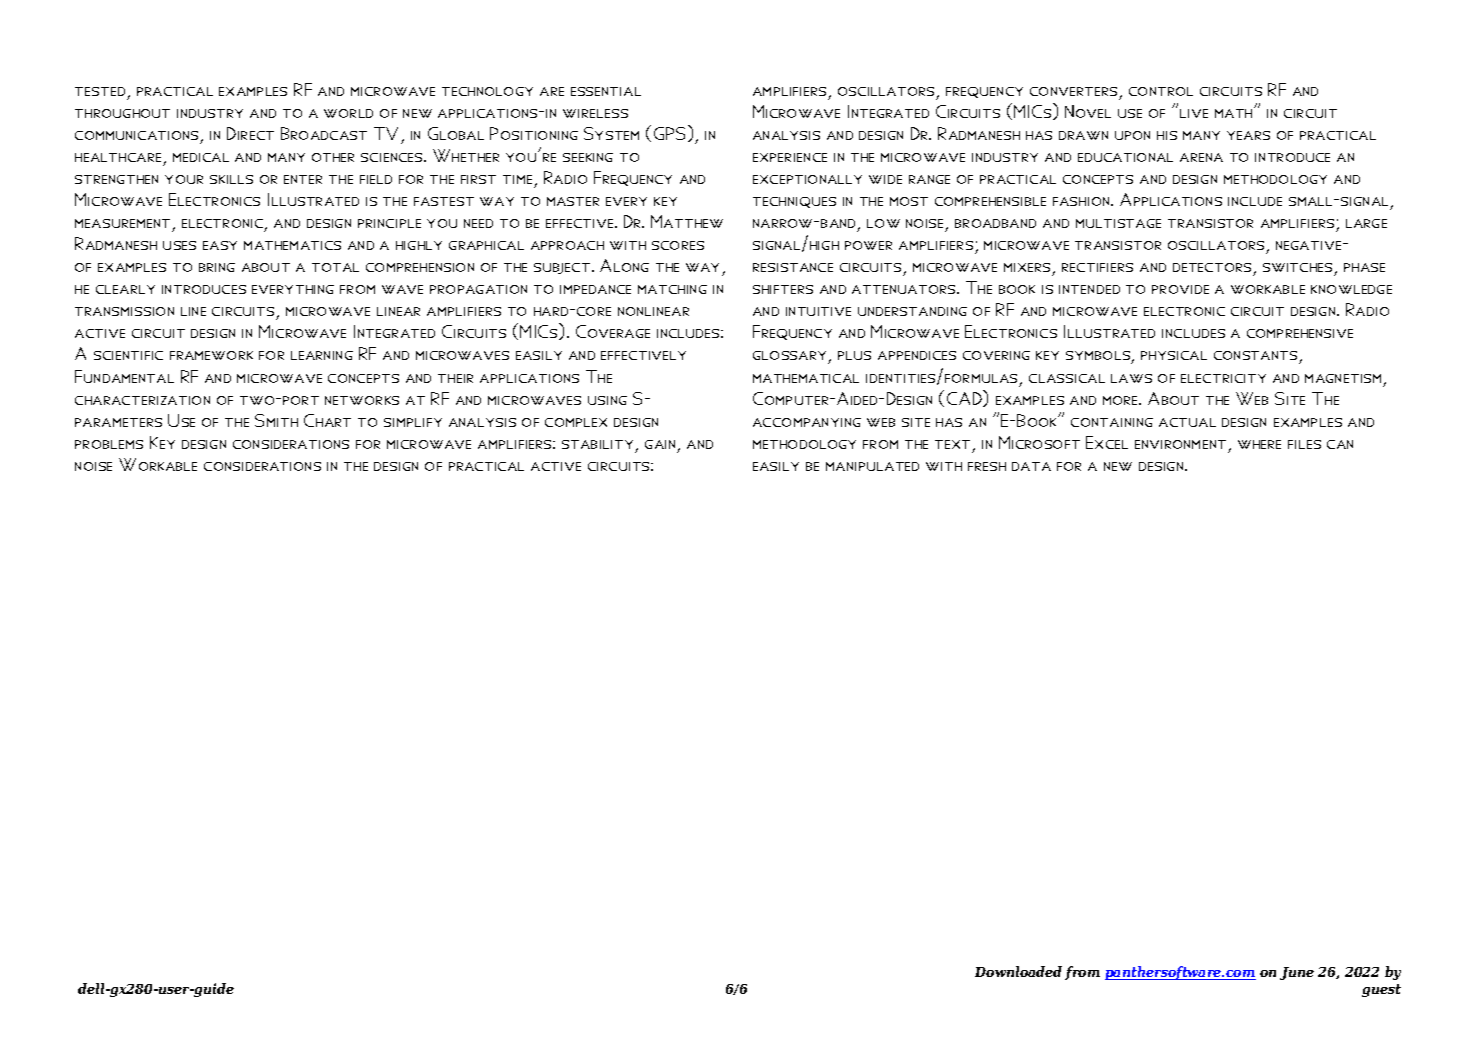 The height and width of the page is (1047, 1480). I want to click on guest, so click(1381, 990).
